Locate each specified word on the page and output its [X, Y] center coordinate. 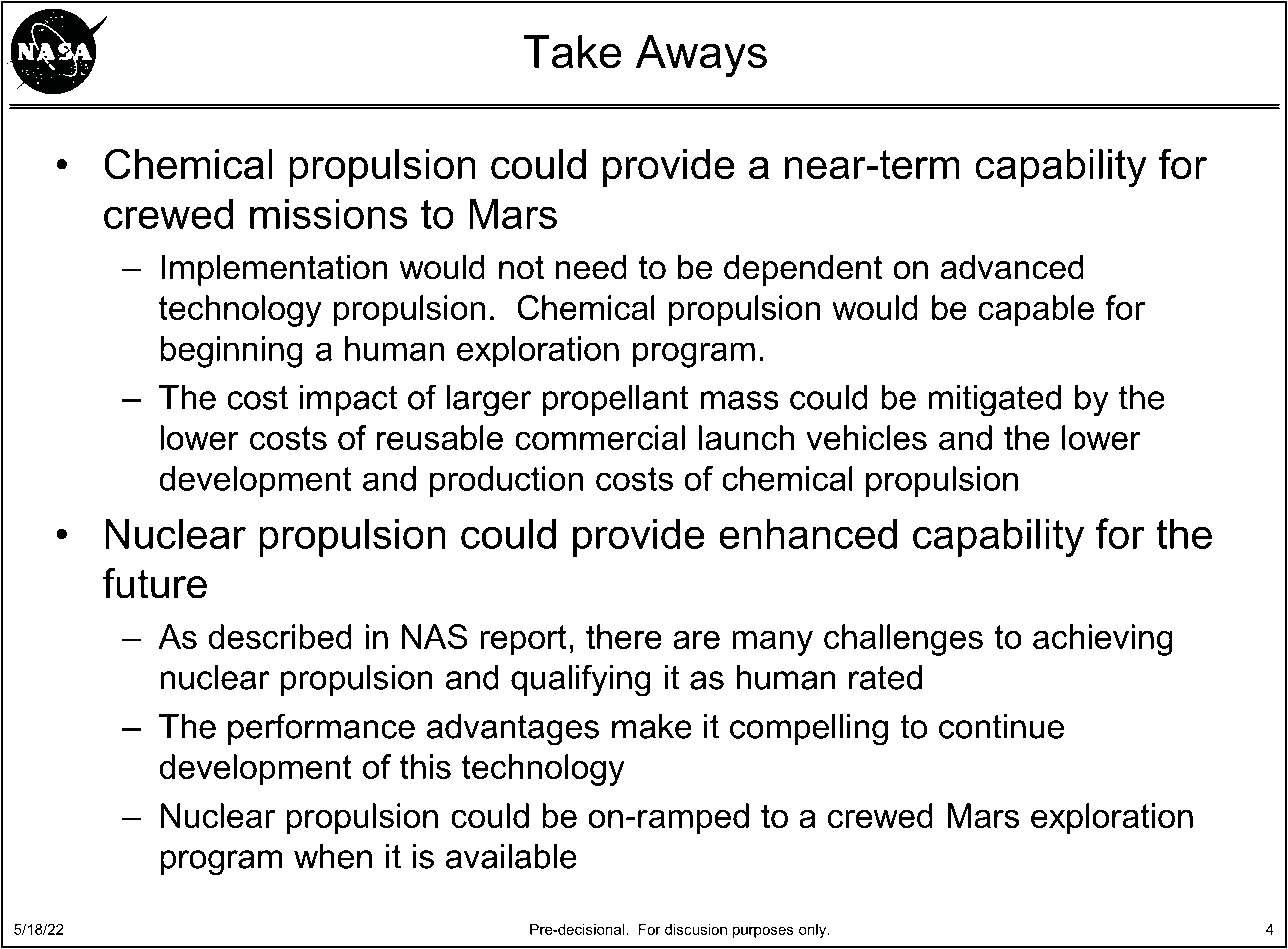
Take [573, 52]
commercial [600, 437]
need [591, 267]
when [333, 856]
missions [329, 214]
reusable [440, 437]
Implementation [274, 270]
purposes [763, 932]
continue [1001, 726]
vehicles [866, 437]
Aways [701, 56]
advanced [1012, 267]
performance [321, 729]
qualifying [581, 680]
